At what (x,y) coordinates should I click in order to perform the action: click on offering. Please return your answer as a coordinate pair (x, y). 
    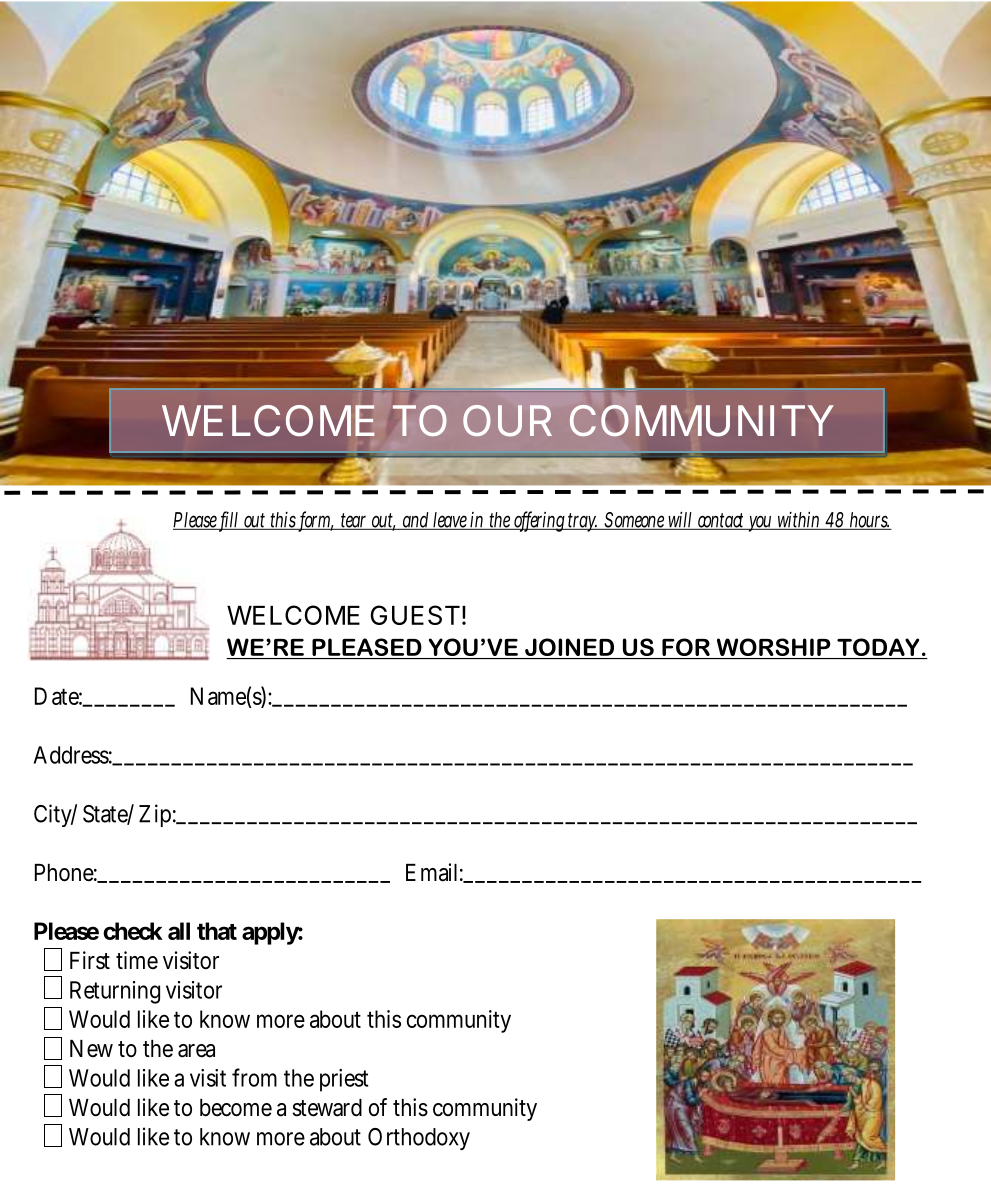
    Looking at the image, I should click on (540, 521).
